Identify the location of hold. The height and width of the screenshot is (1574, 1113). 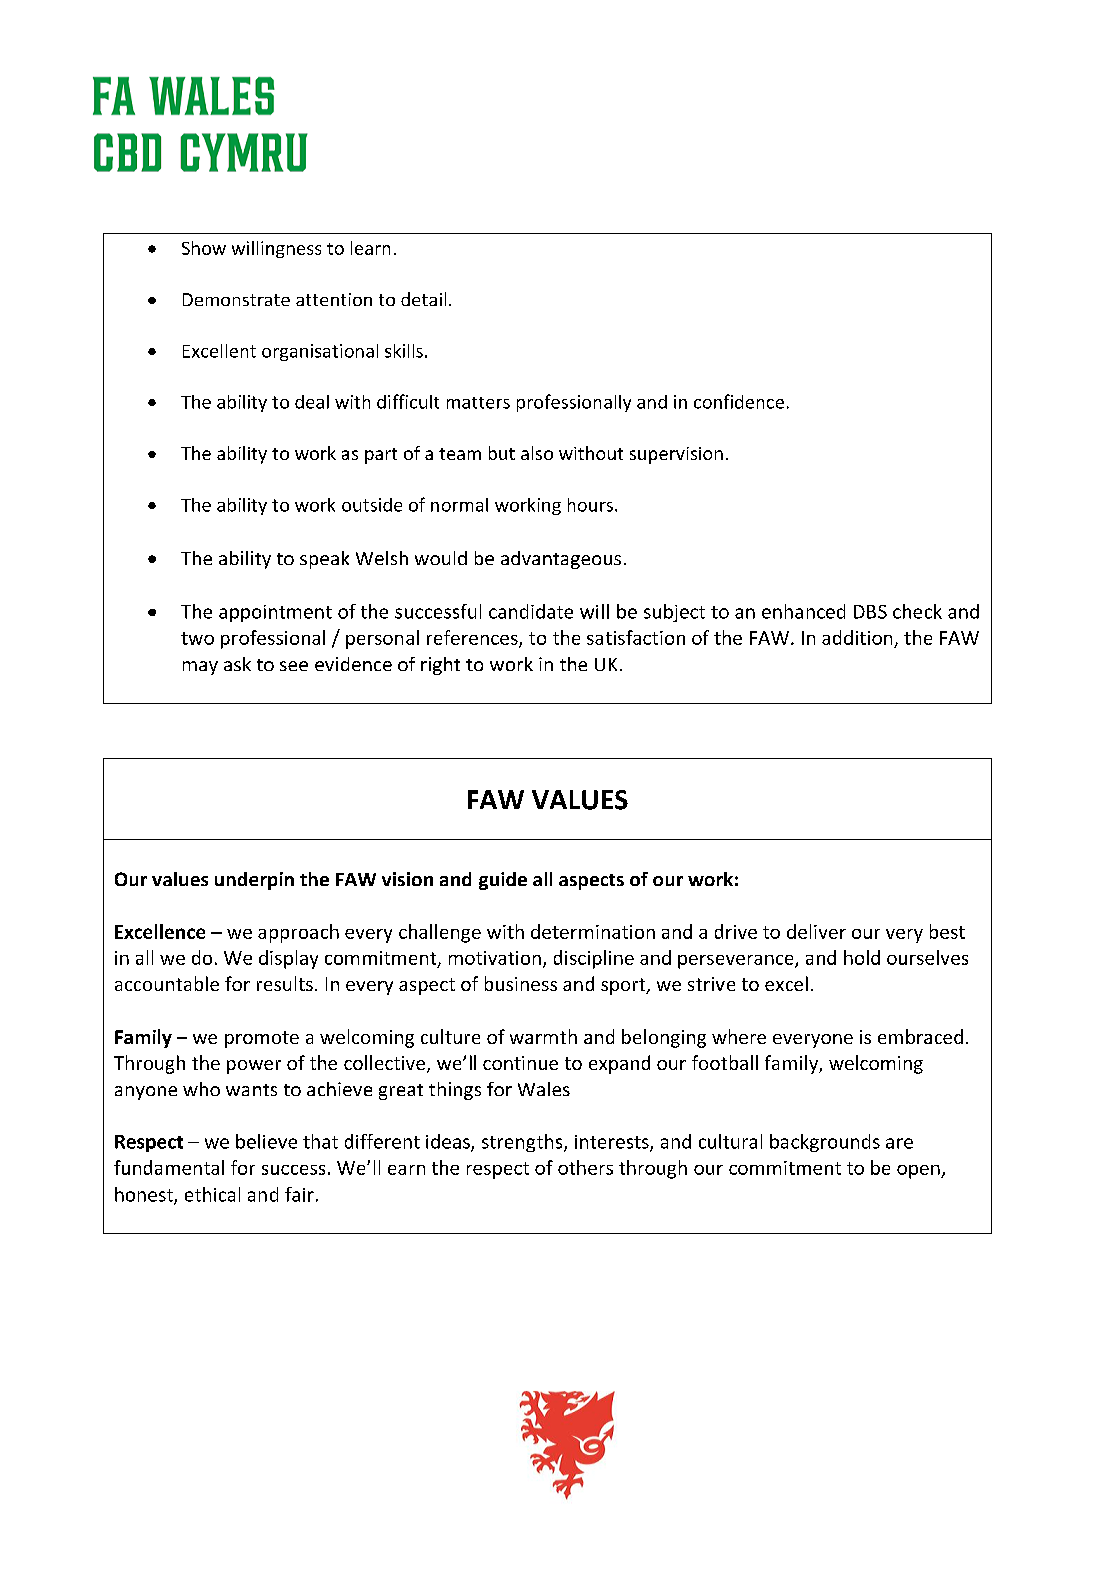
(862, 957).
